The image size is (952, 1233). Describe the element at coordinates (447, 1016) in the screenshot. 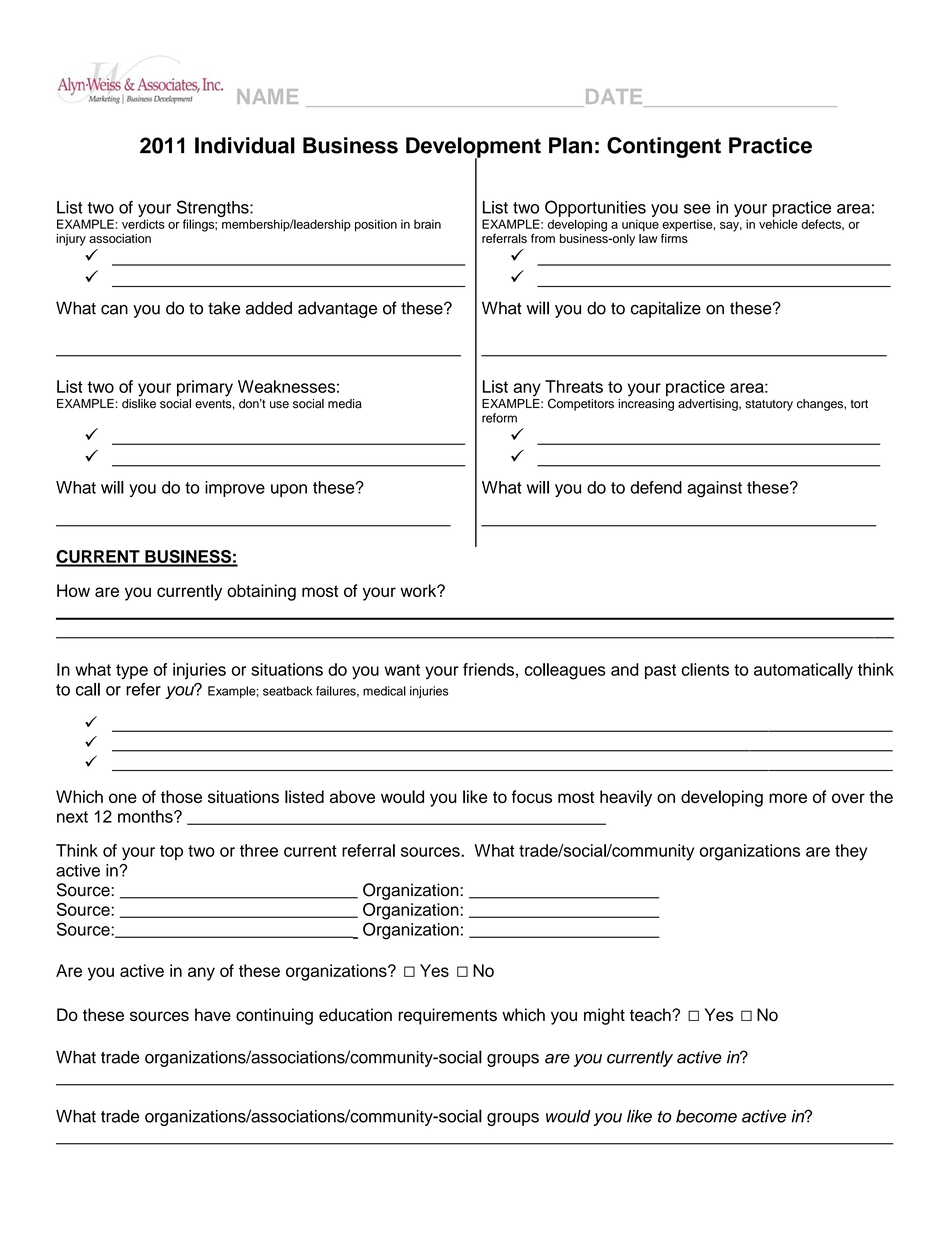

I see `requirements` at that location.
